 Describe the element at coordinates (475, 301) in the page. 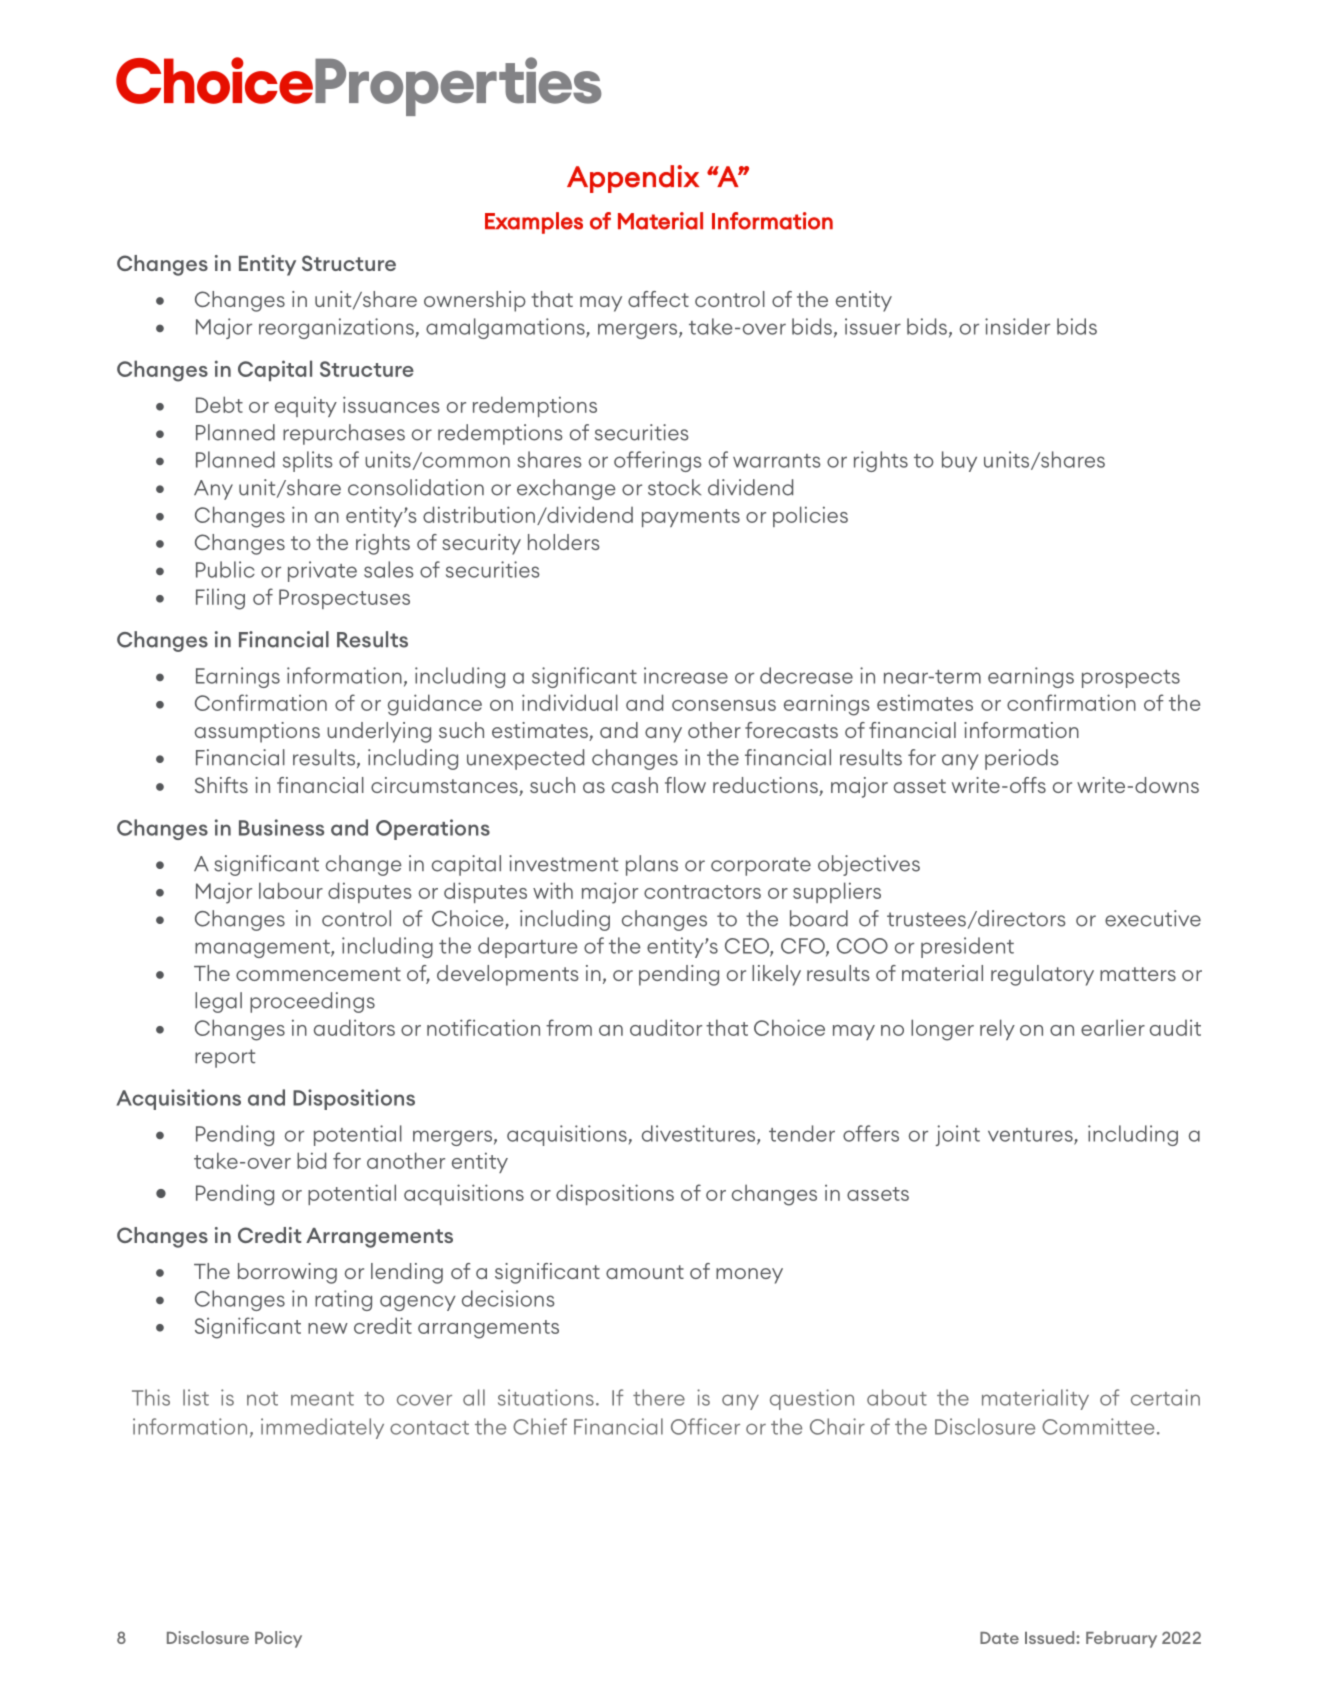

I see `ownership` at that location.
